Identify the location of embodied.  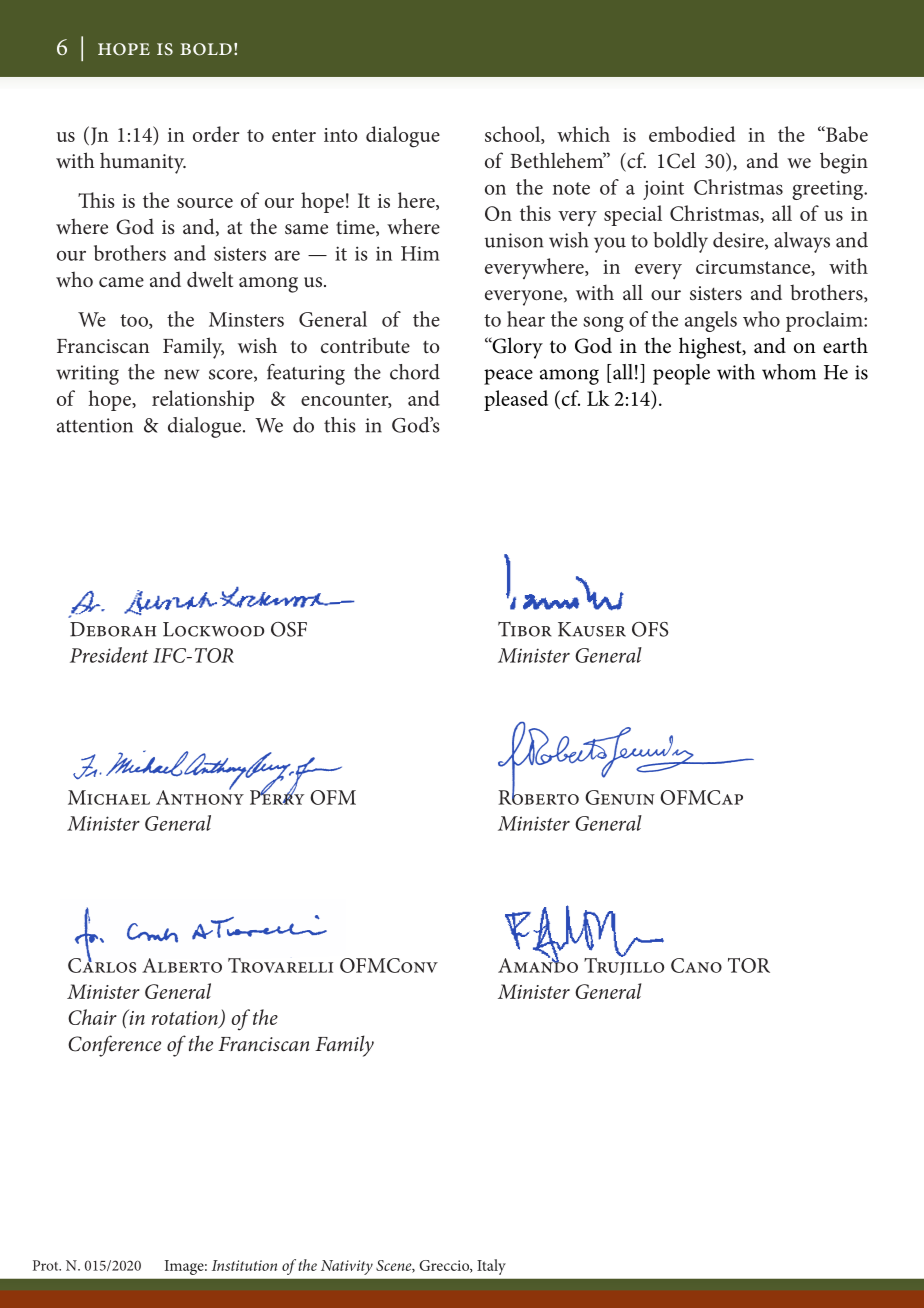
(692, 134).
